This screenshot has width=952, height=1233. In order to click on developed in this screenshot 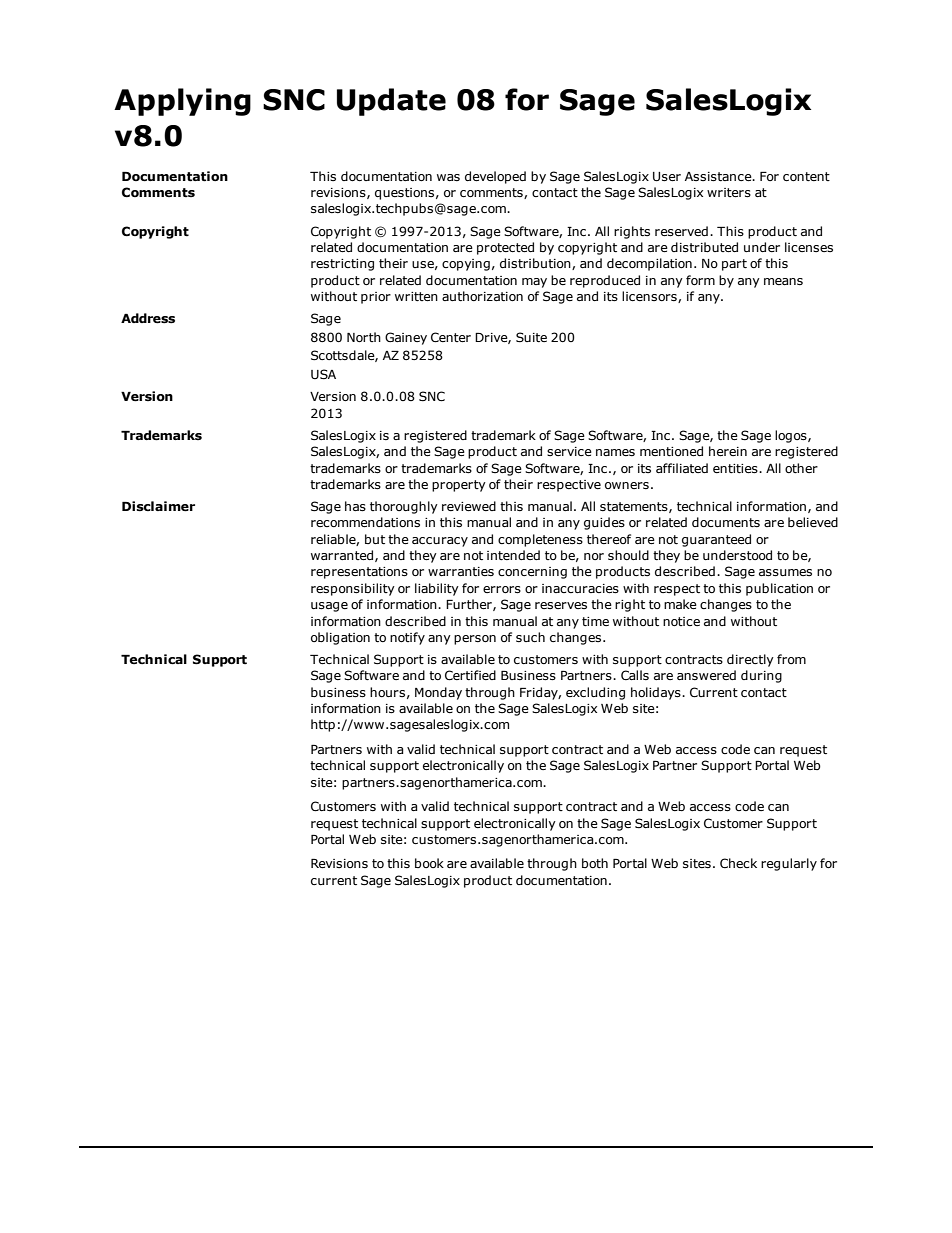, I will do `click(495, 177)`.
